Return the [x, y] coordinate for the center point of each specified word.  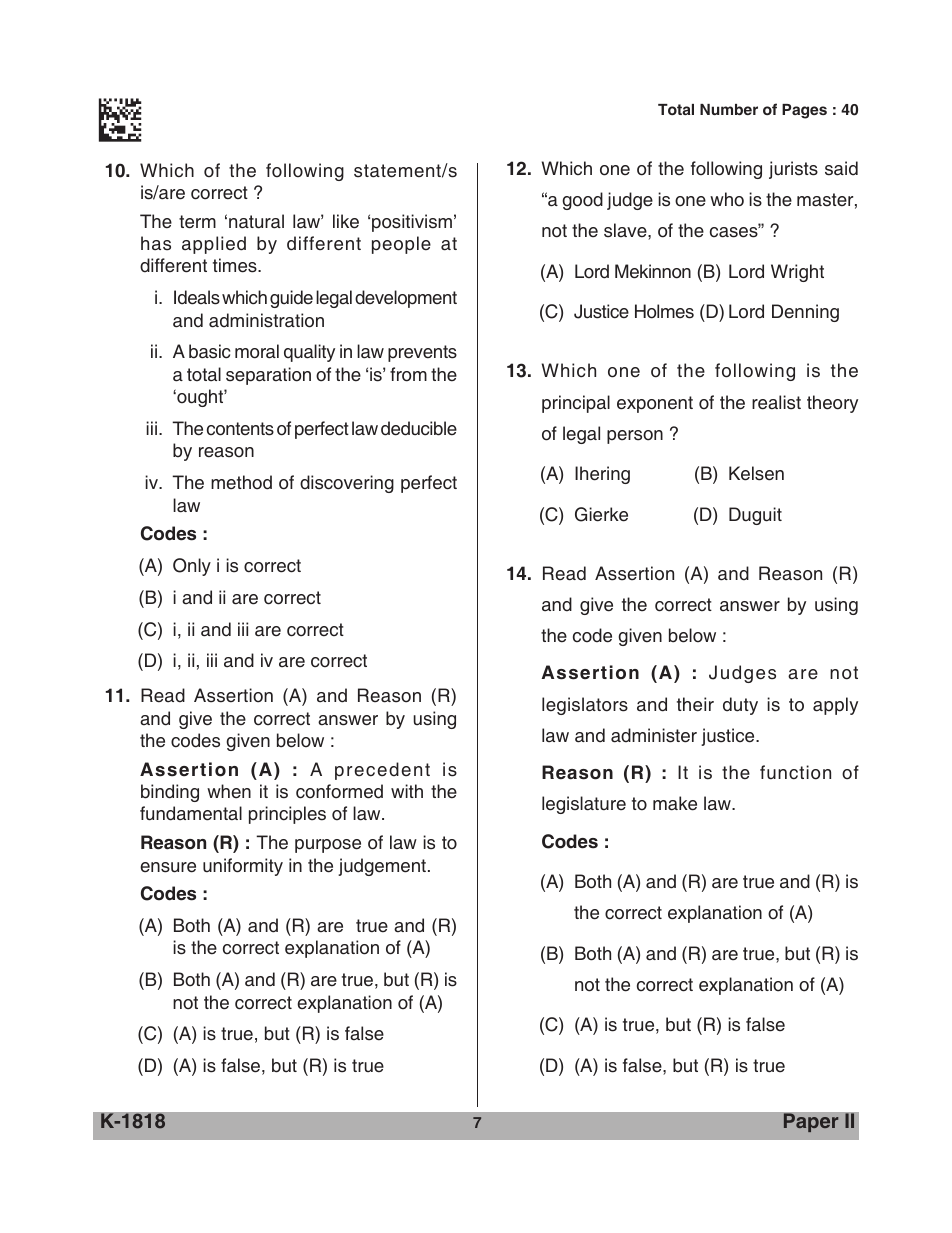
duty [740, 706]
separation [268, 376]
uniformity [243, 867]
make [675, 803]
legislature [584, 805]
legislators [585, 706]
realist [776, 402]
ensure [168, 867]
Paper [811, 1123]
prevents [422, 353]
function [795, 772]
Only [192, 567]
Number [729, 109]
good [582, 201]
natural [256, 221]
